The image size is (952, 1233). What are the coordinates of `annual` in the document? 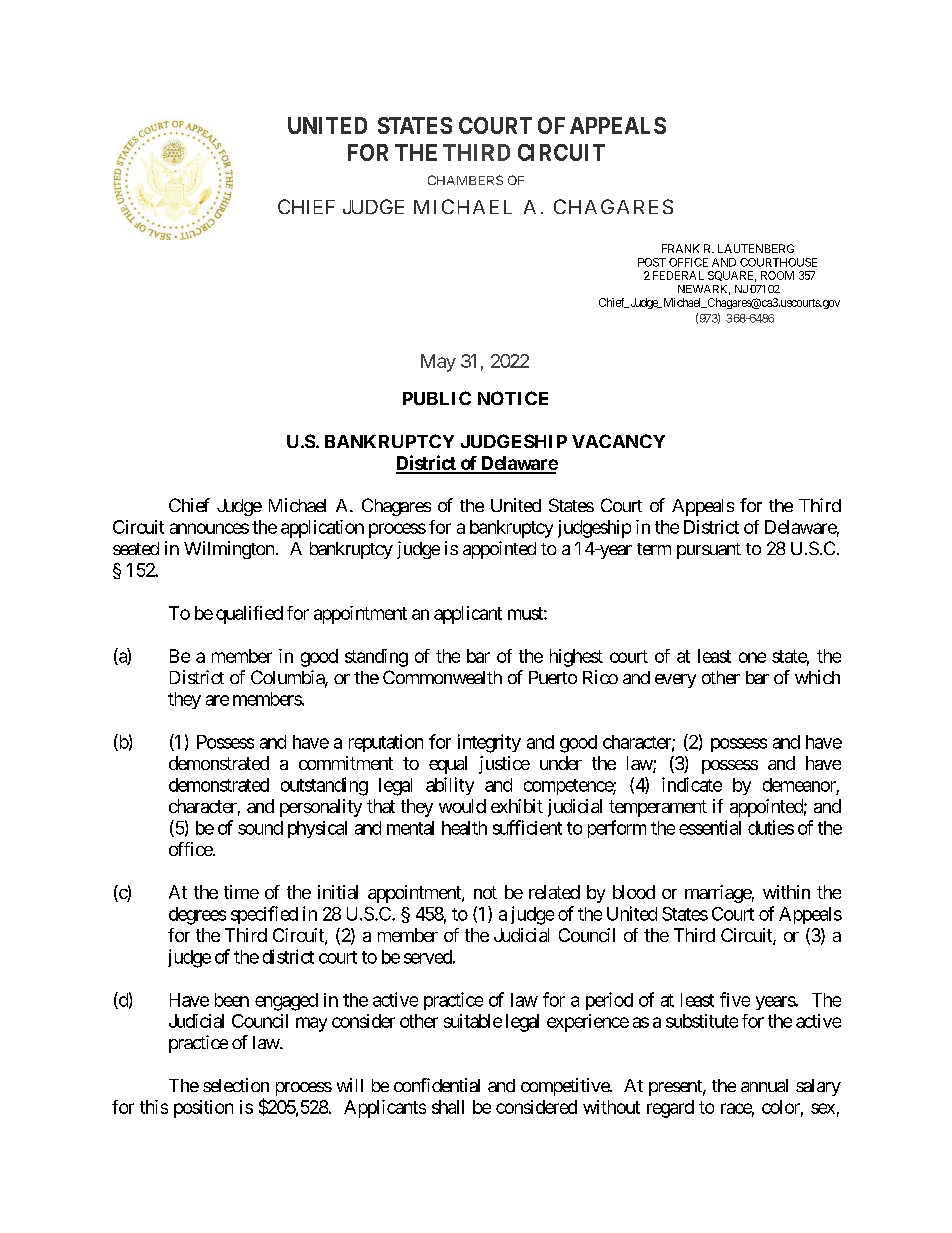 It's located at (764, 1085).
